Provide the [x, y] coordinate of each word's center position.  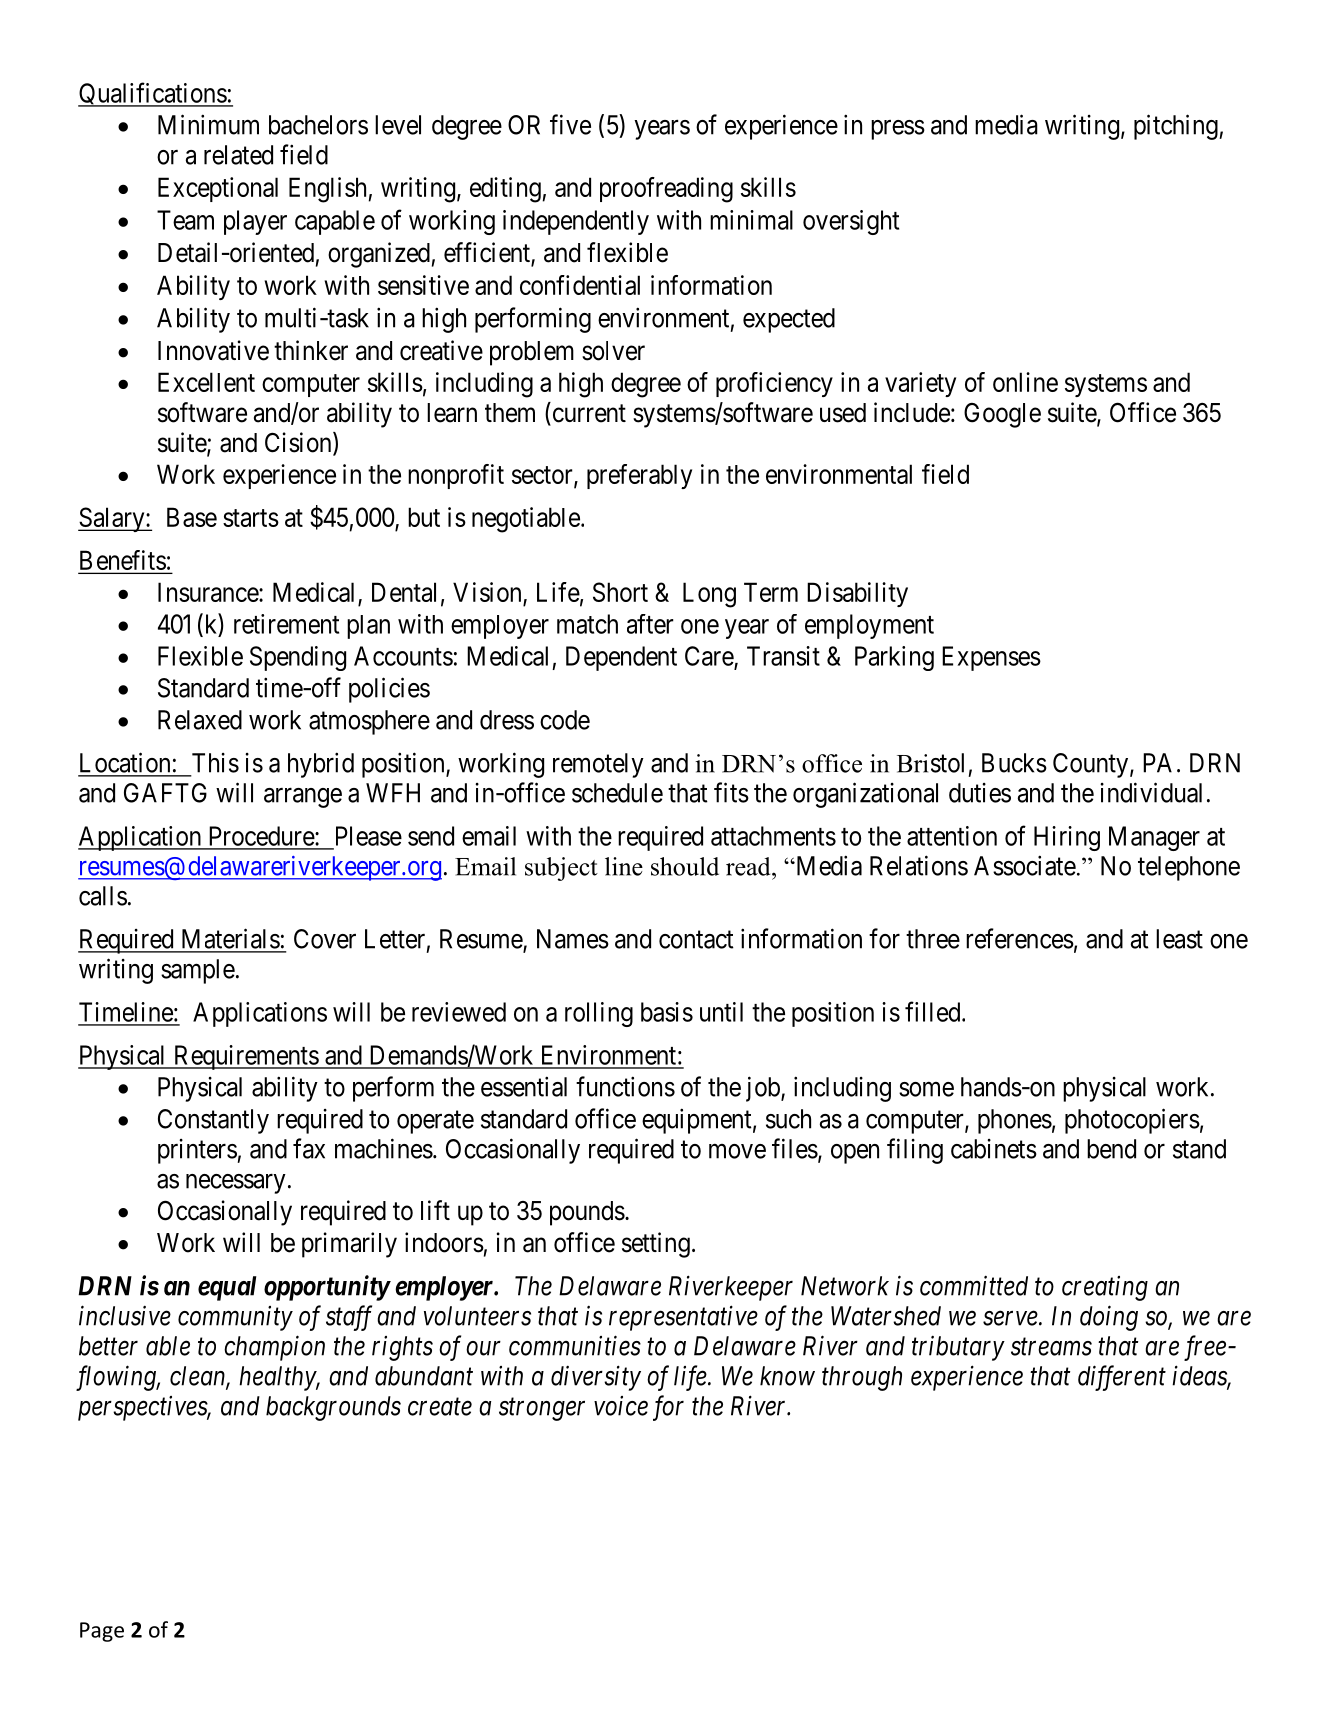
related [238, 155]
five [570, 124]
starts [251, 518]
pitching [1177, 127]
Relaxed [200, 720]
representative [683, 1318]
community [235, 1318]
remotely [598, 765]
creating [1105, 1288]
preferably [639, 476]
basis [667, 1012]
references [1020, 938]
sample [198, 971]
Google [1002, 415]
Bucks [1014, 763]
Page [102, 1632]
